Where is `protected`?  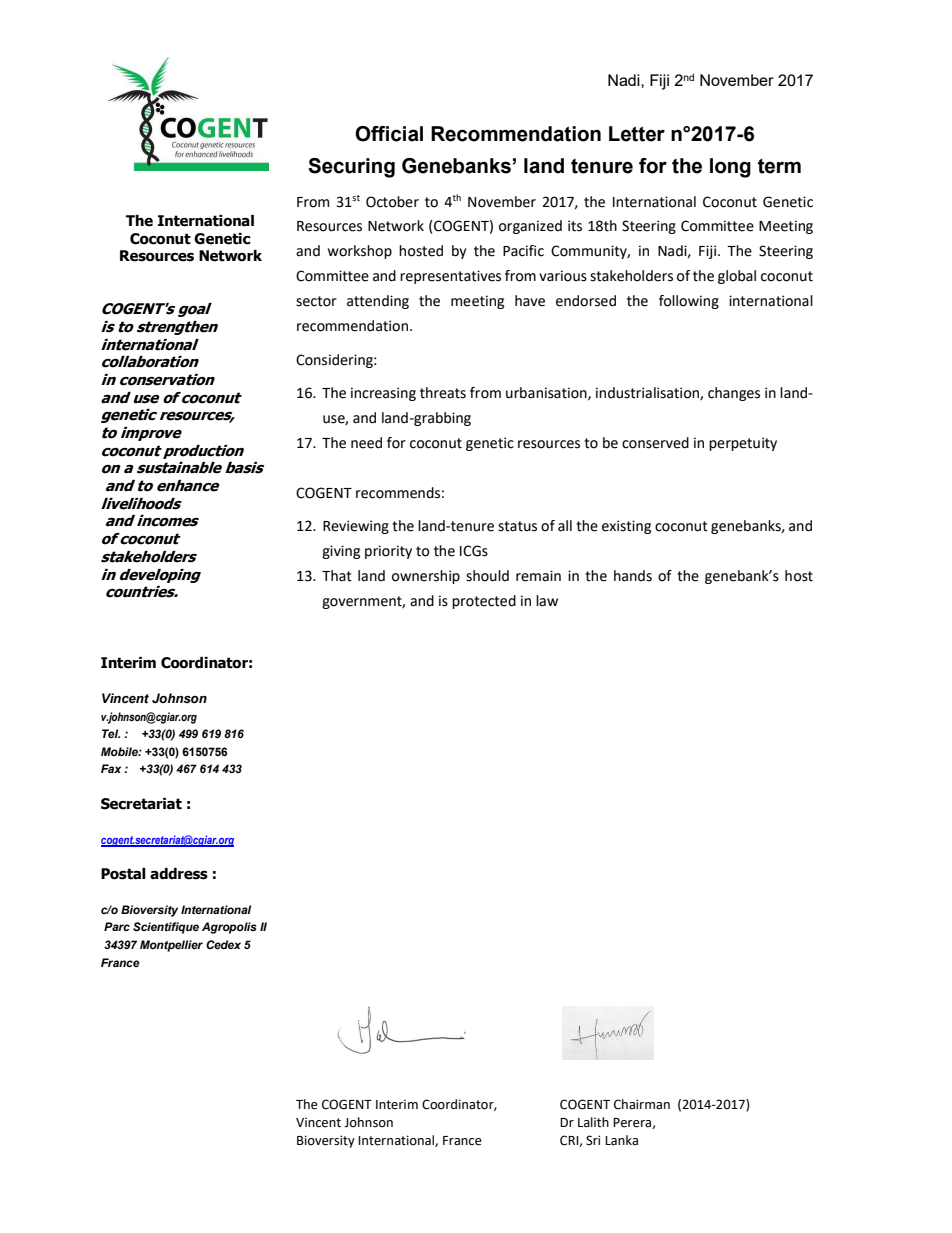 protected is located at coordinates (484, 602).
